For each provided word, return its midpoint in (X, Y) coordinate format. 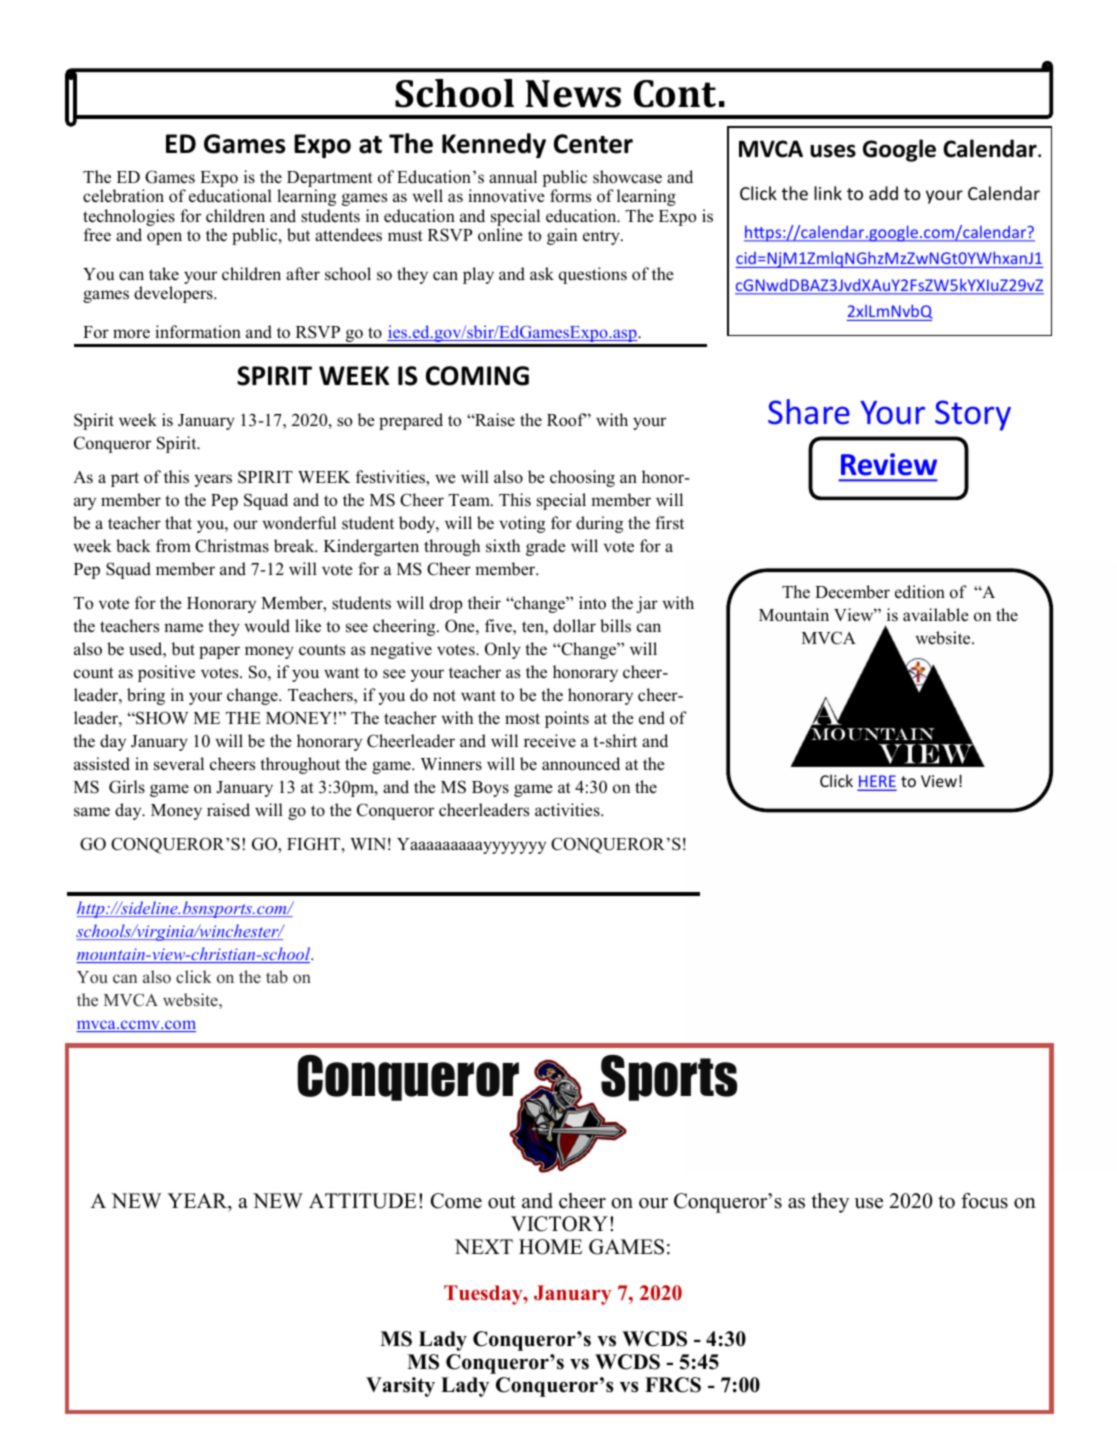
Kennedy (494, 145)
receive (550, 741)
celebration (123, 196)
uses (833, 151)
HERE (877, 782)
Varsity (400, 1387)
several (179, 764)
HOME (550, 1247)
